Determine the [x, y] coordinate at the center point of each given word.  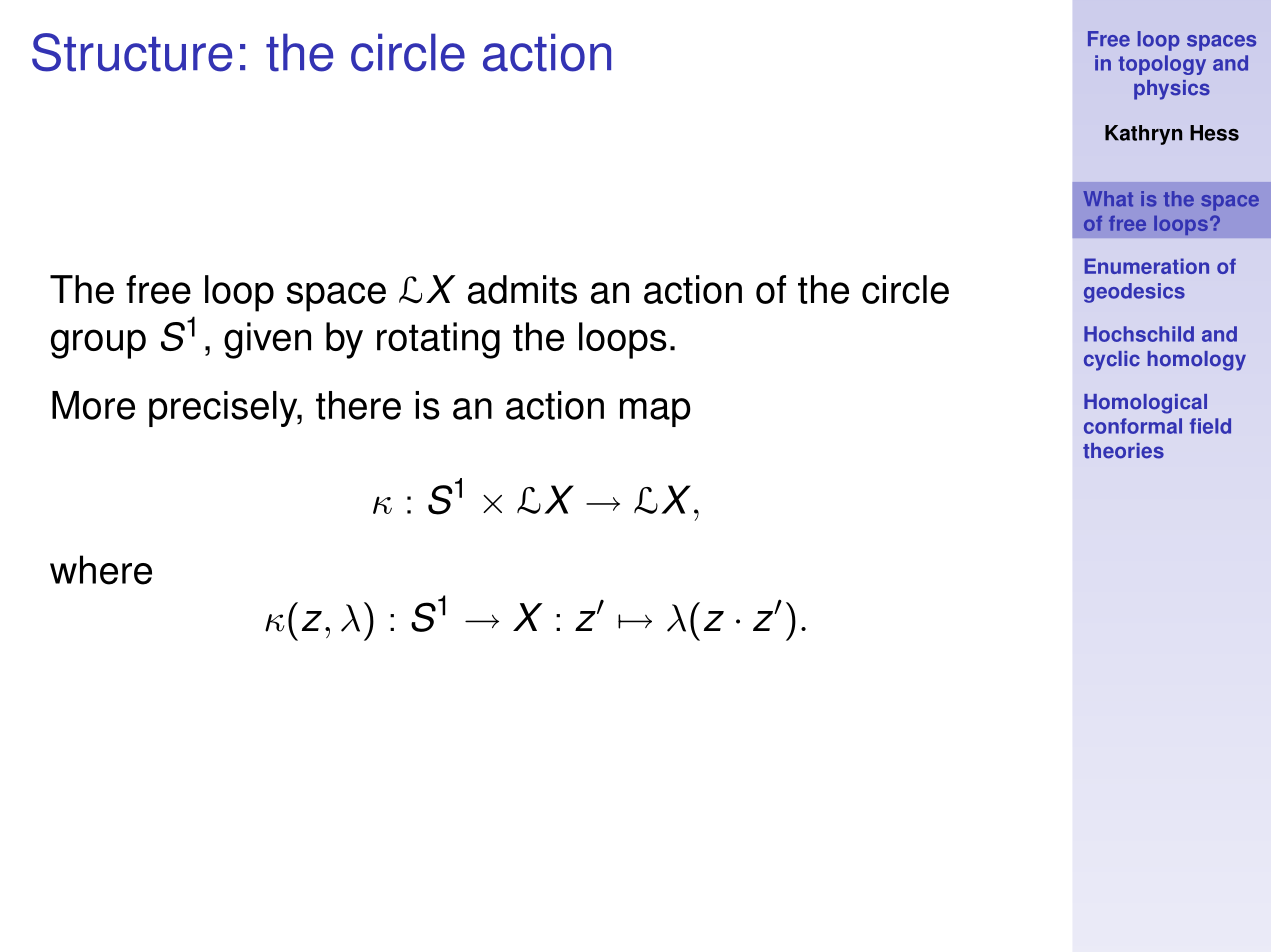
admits [522, 289]
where [101, 570]
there [358, 405]
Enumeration [1147, 266]
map [655, 412]
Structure [132, 52]
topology [1162, 65]
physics [1172, 90]
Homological [1145, 404]
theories [1123, 451]
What [1108, 199]
